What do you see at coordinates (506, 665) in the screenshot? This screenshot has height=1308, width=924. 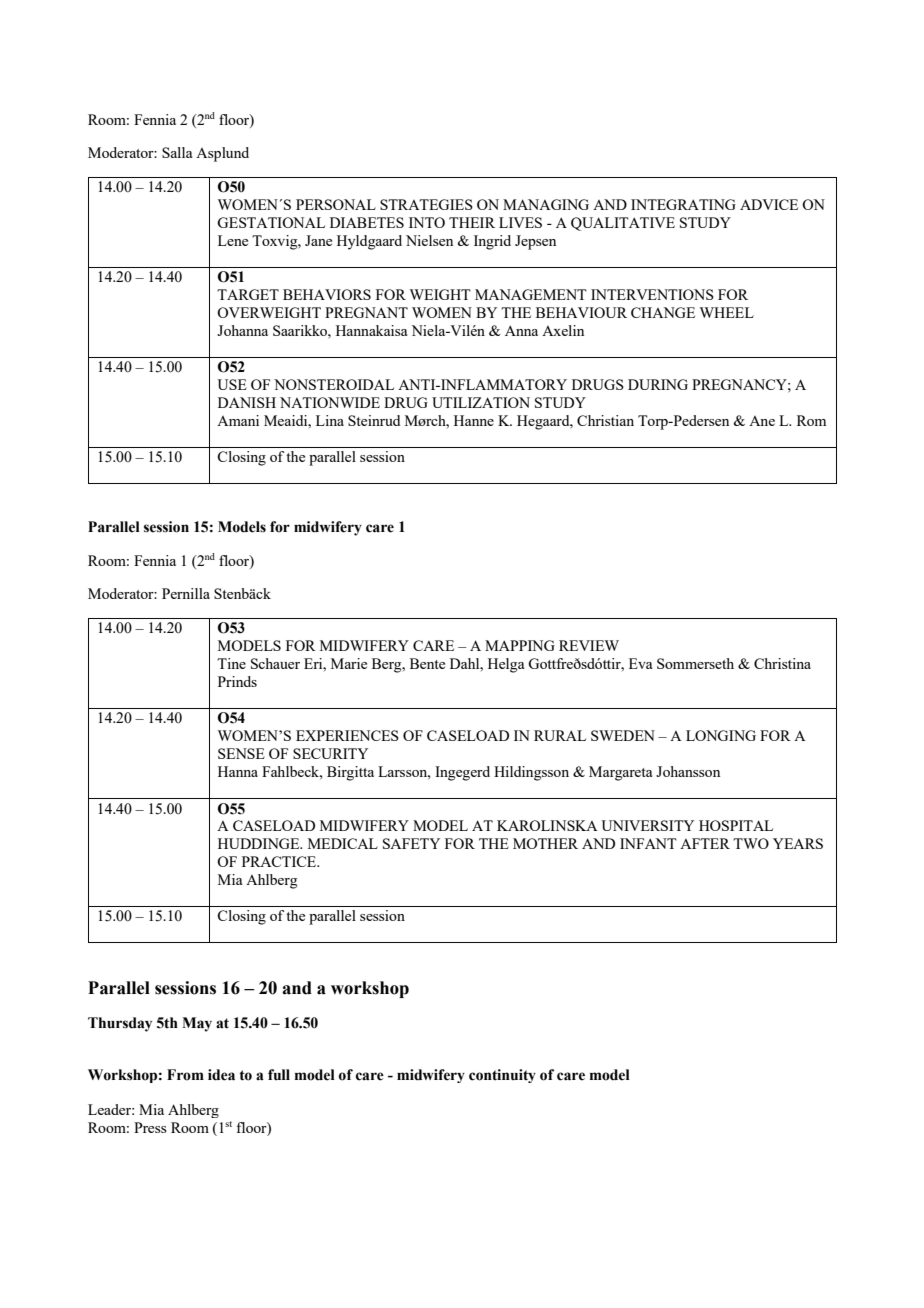 I see `Helga` at bounding box center [506, 665].
